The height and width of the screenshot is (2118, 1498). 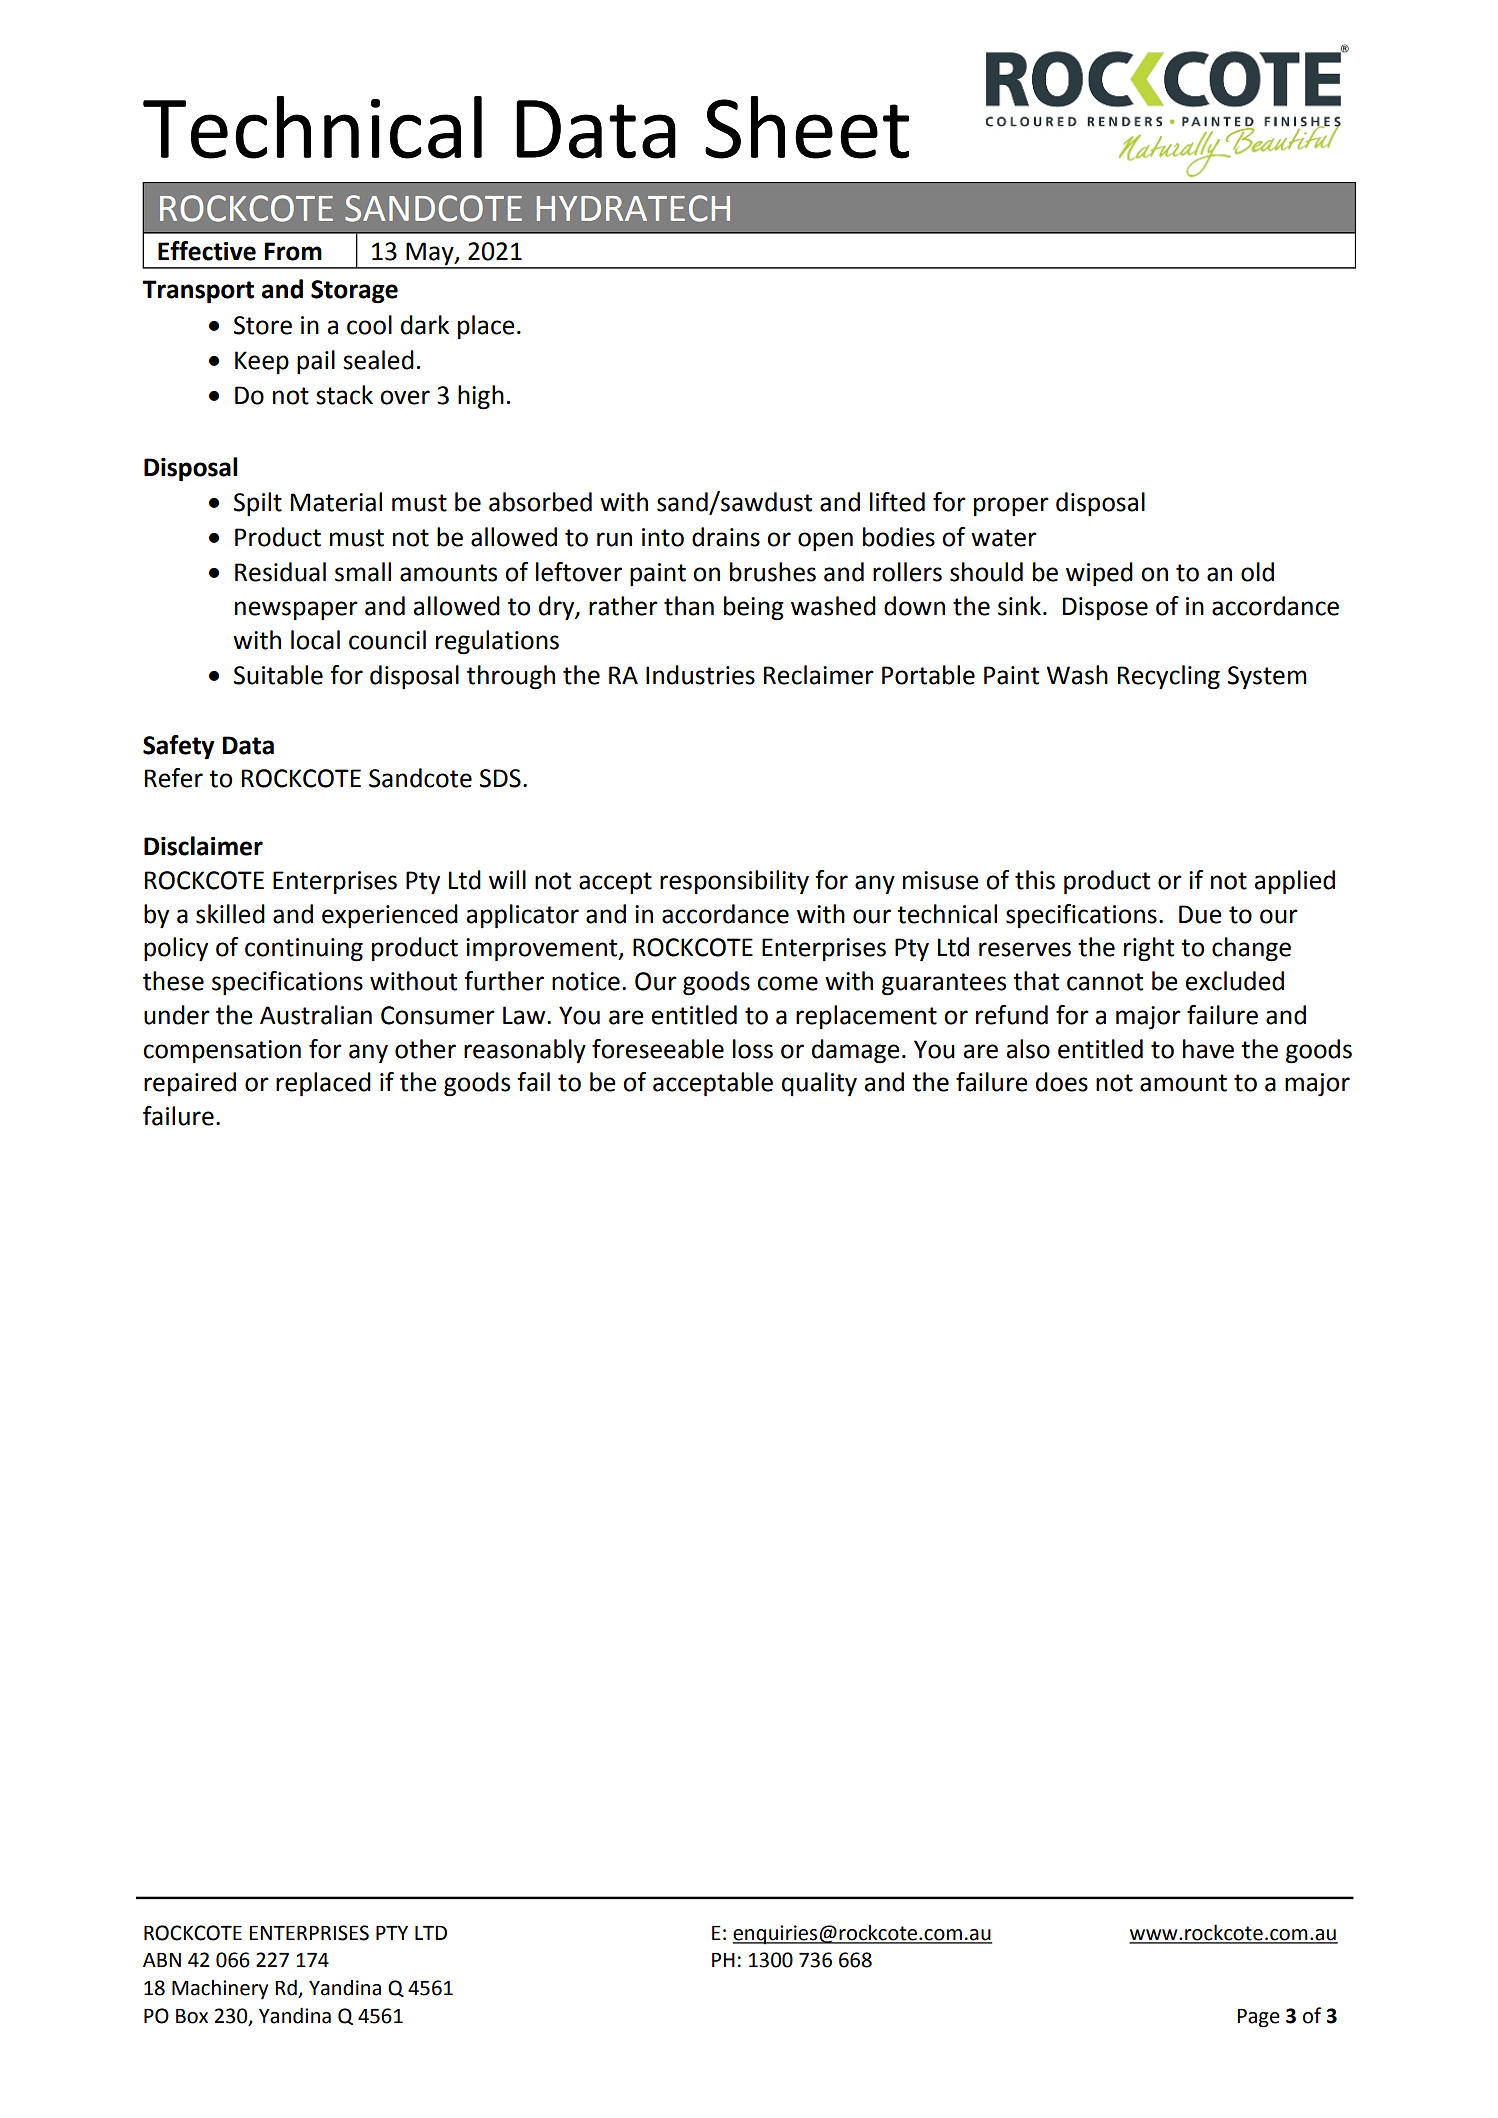 What do you see at coordinates (1208, 1049) in the screenshot?
I see `have` at bounding box center [1208, 1049].
